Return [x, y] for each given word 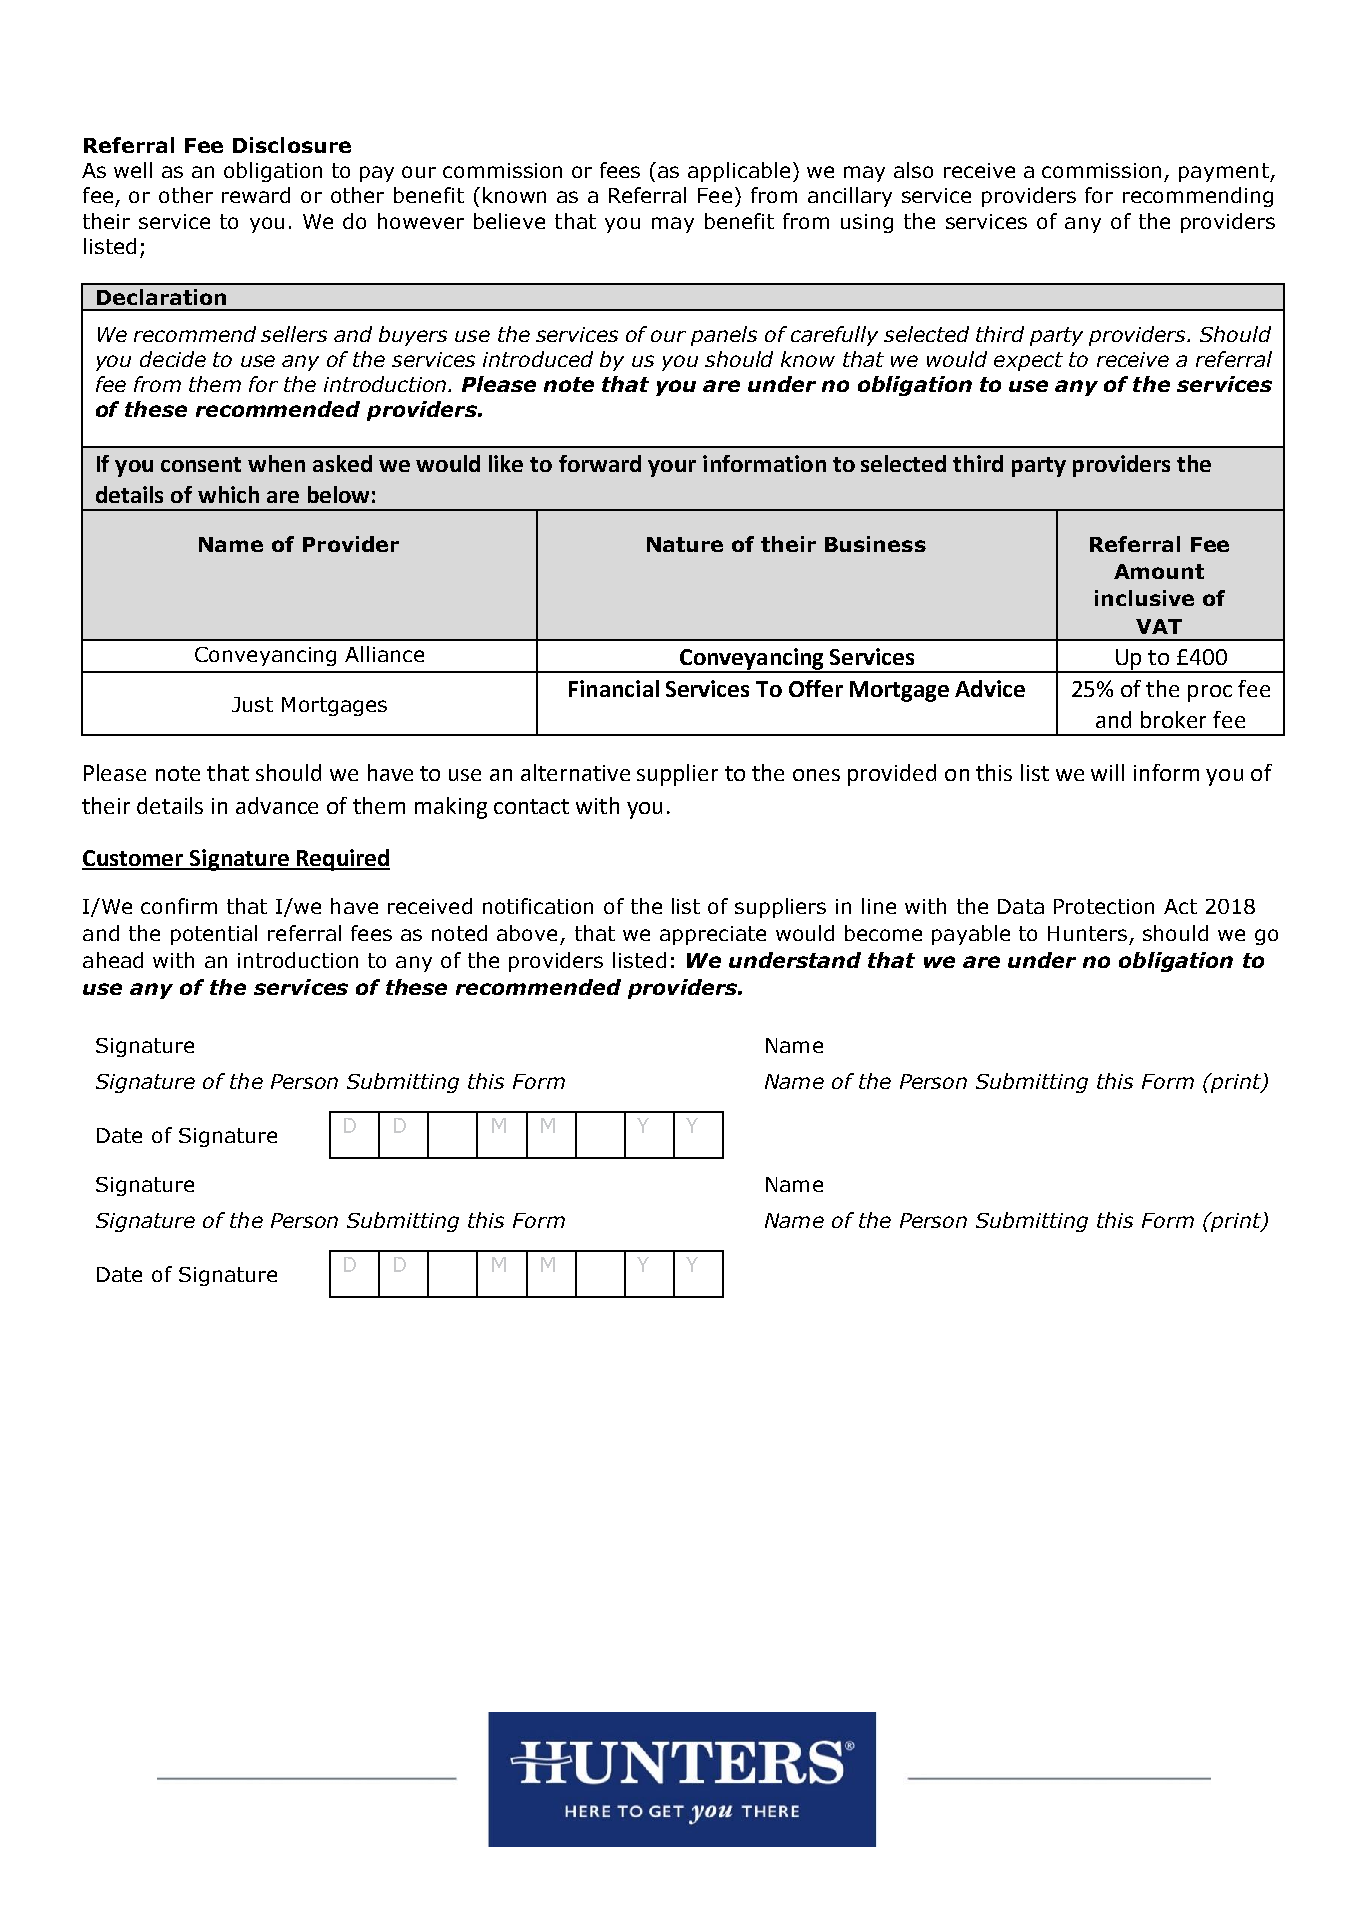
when [276, 463]
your [672, 468]
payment [1225, 172]
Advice [990, 688]
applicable [739, 172]
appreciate [713, 935]
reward [256, 195]
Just [252, 704]
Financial [614, 688]
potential [214, 935]
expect [1028, 361]
